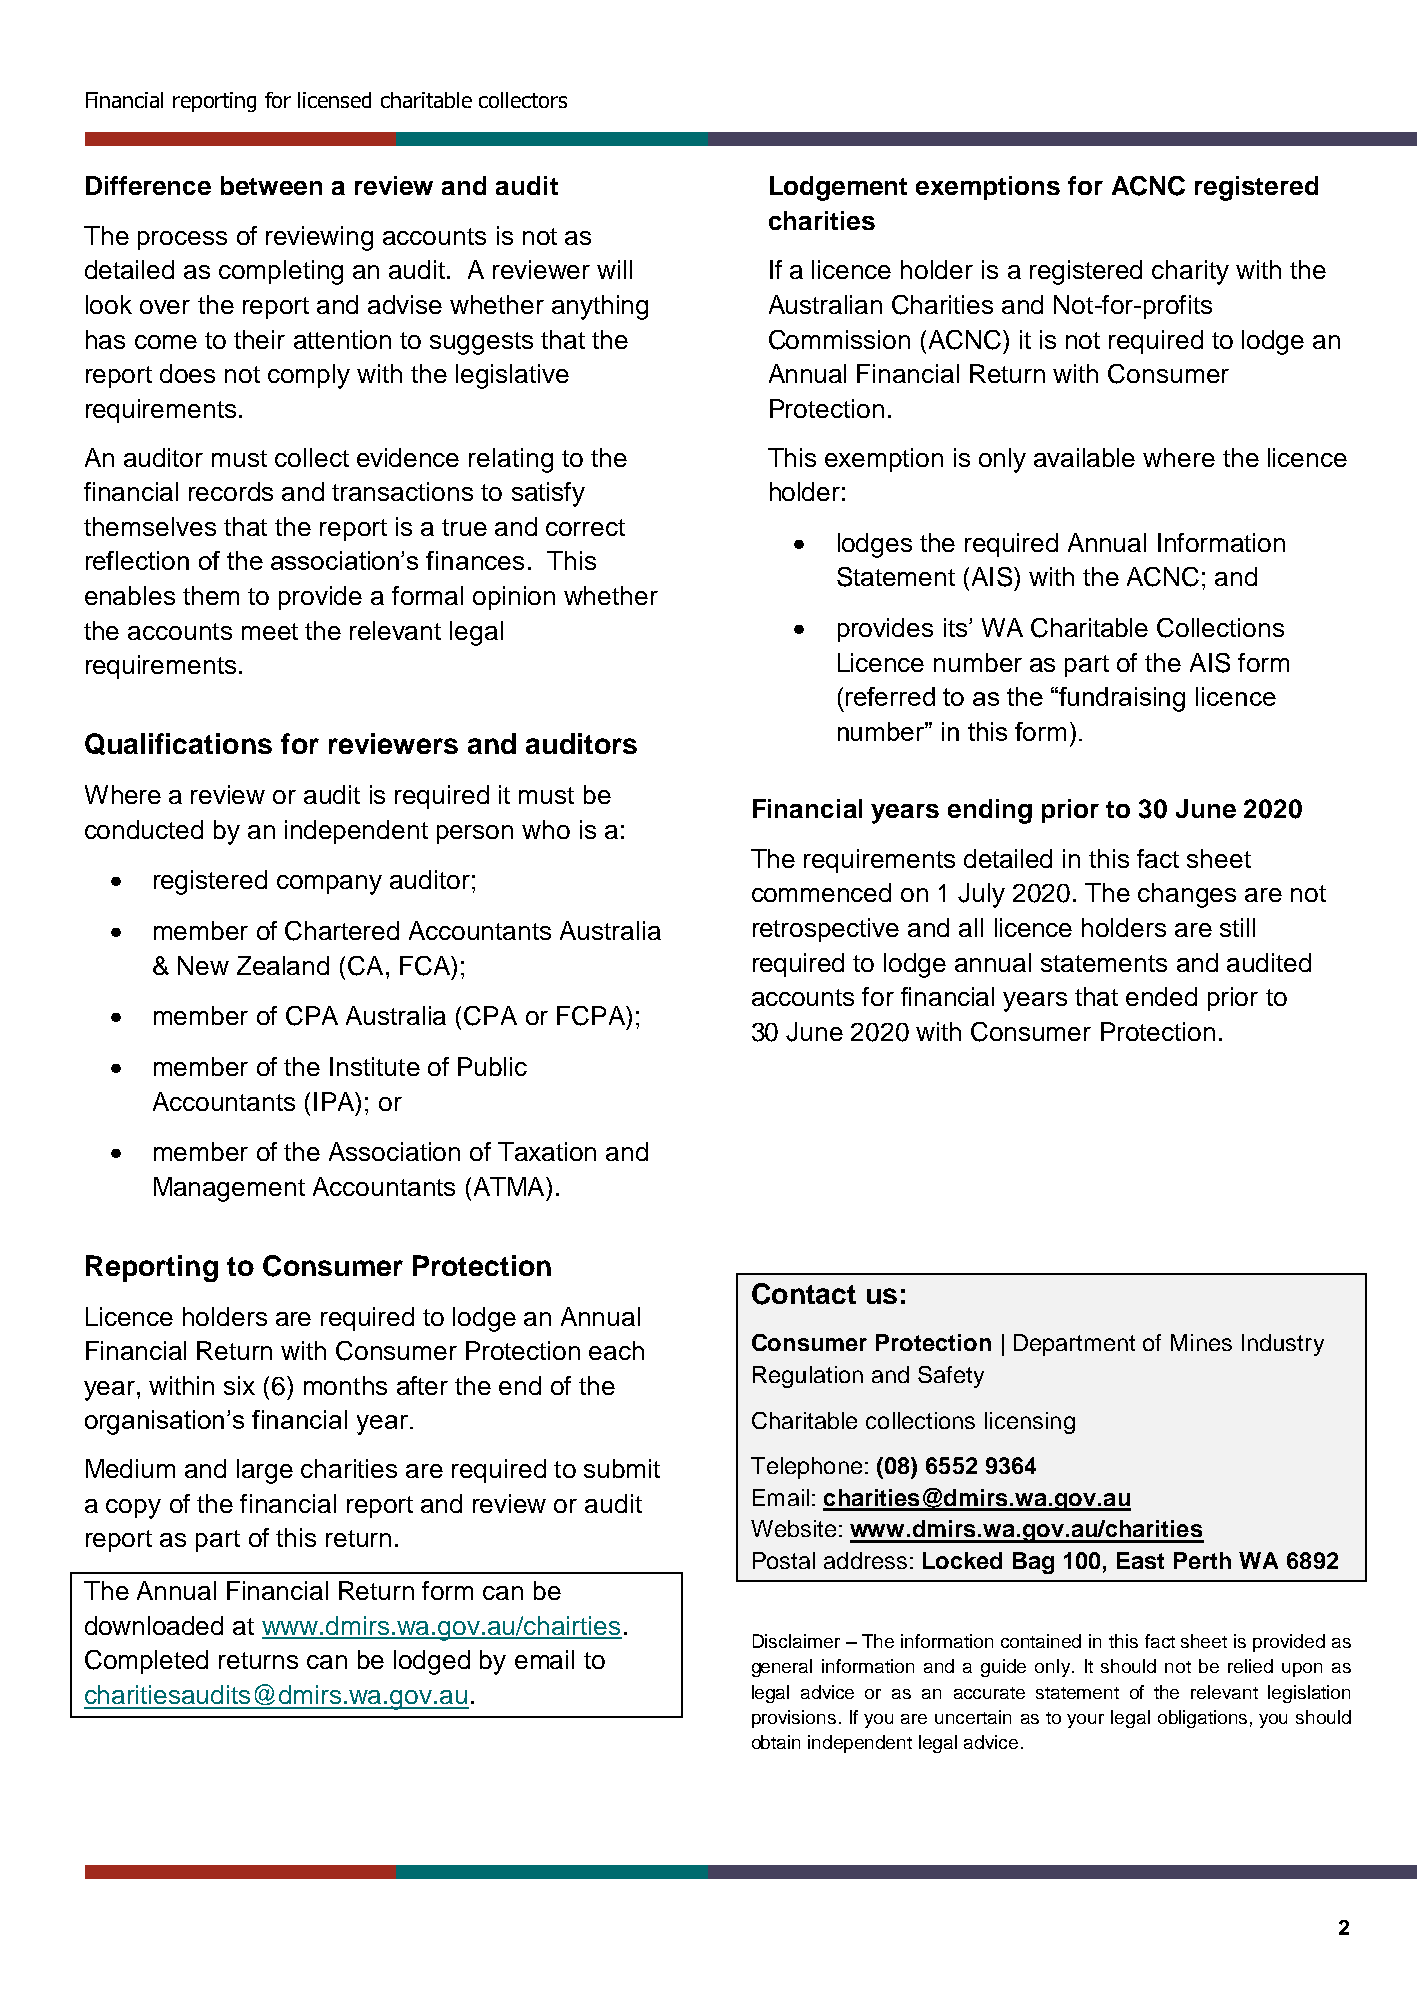  What do you see at coordinates (283, 965) in the screenshot?
I see `Zealand` at bounding box center [283, 965].
